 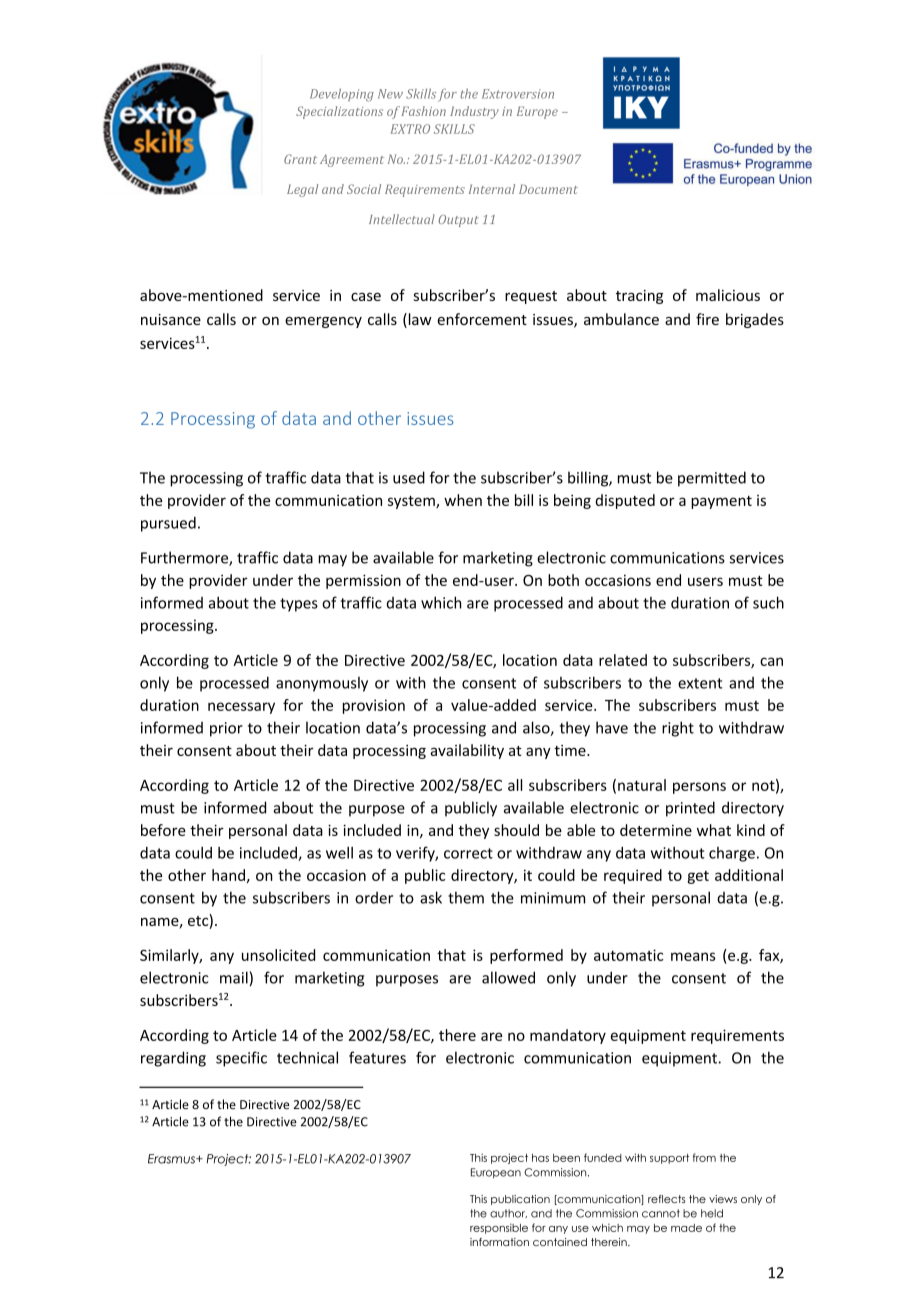 I want to click on Grant, so click(x=300, y=159).
